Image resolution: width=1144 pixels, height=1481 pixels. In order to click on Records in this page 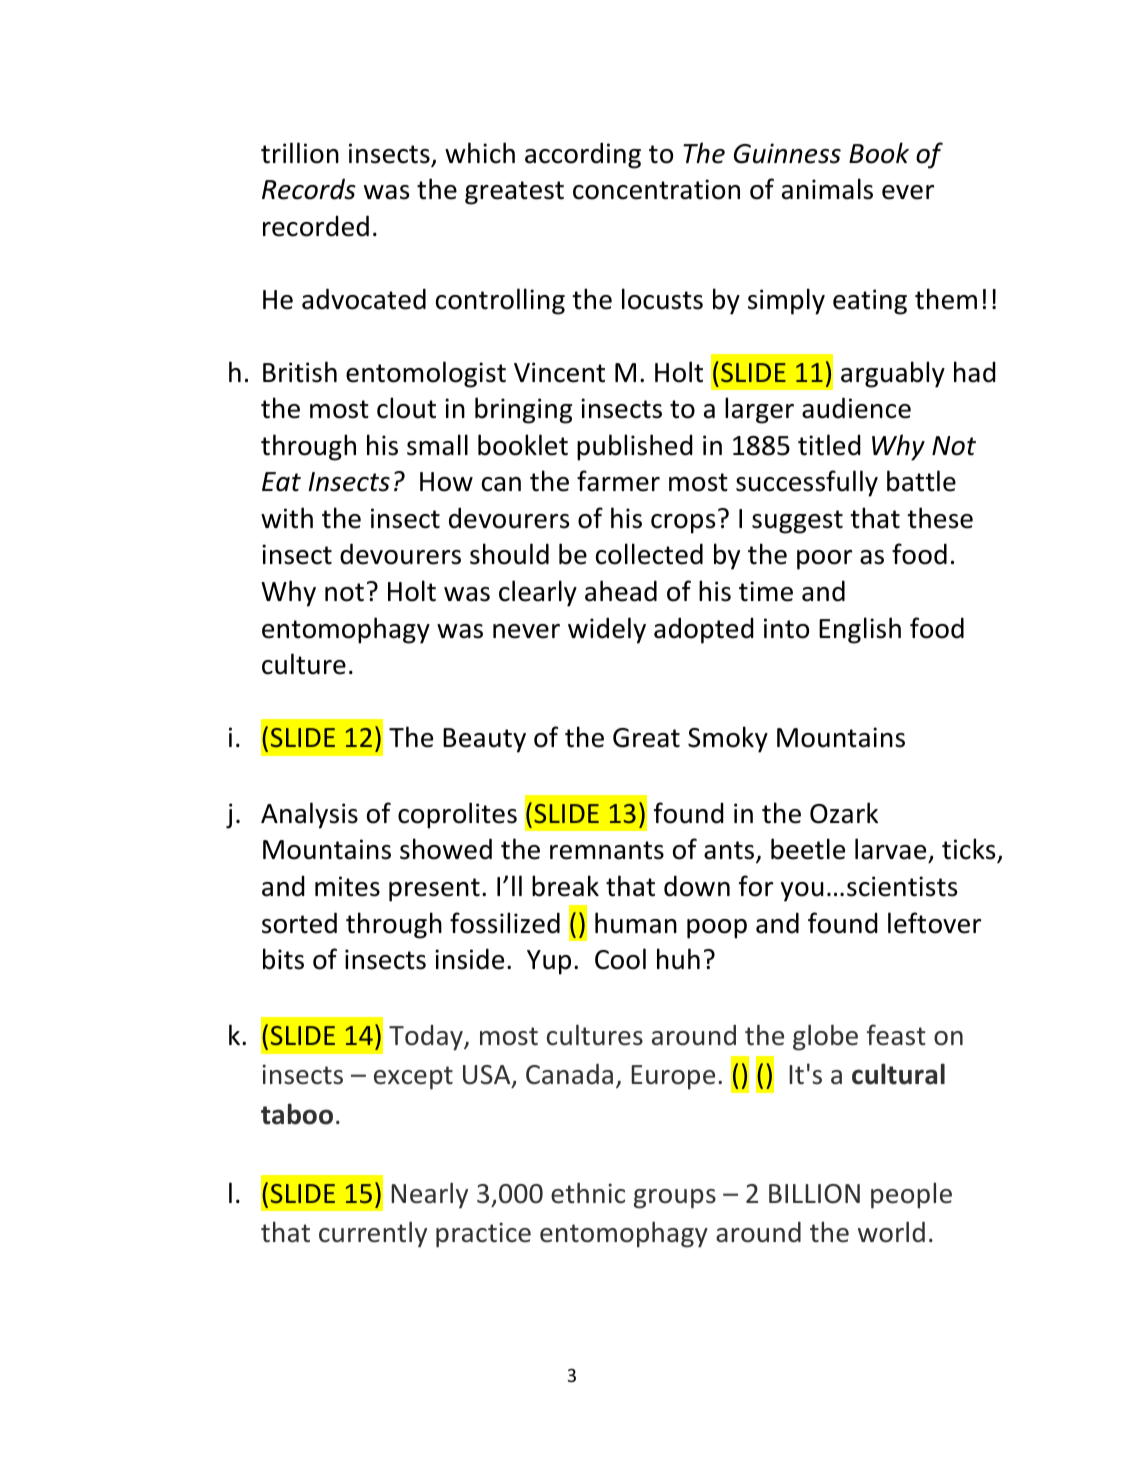, I will do `click(309, 189)`.
